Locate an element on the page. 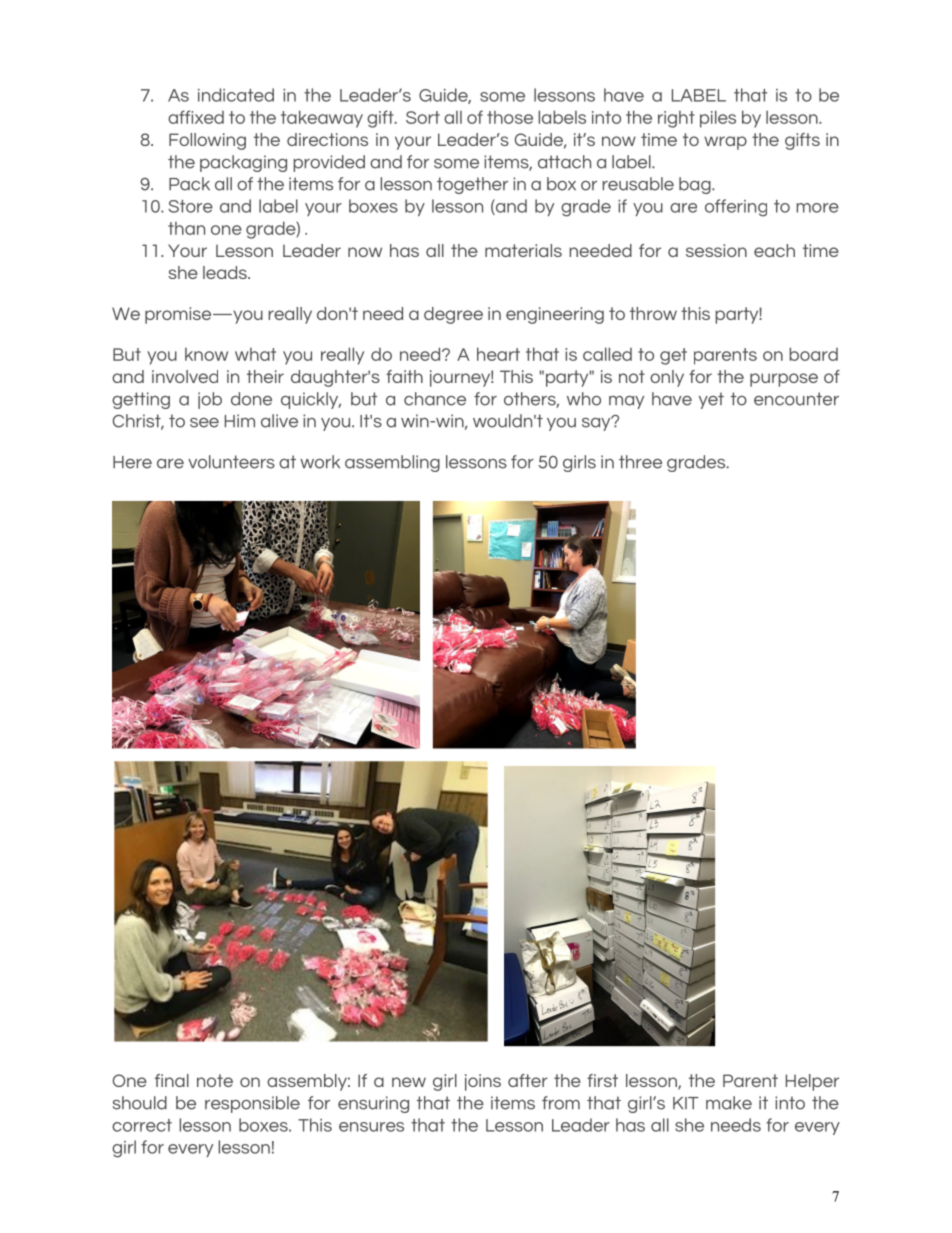 This document has width=952, height=1233. piles is located at coordinates (718, 119).
